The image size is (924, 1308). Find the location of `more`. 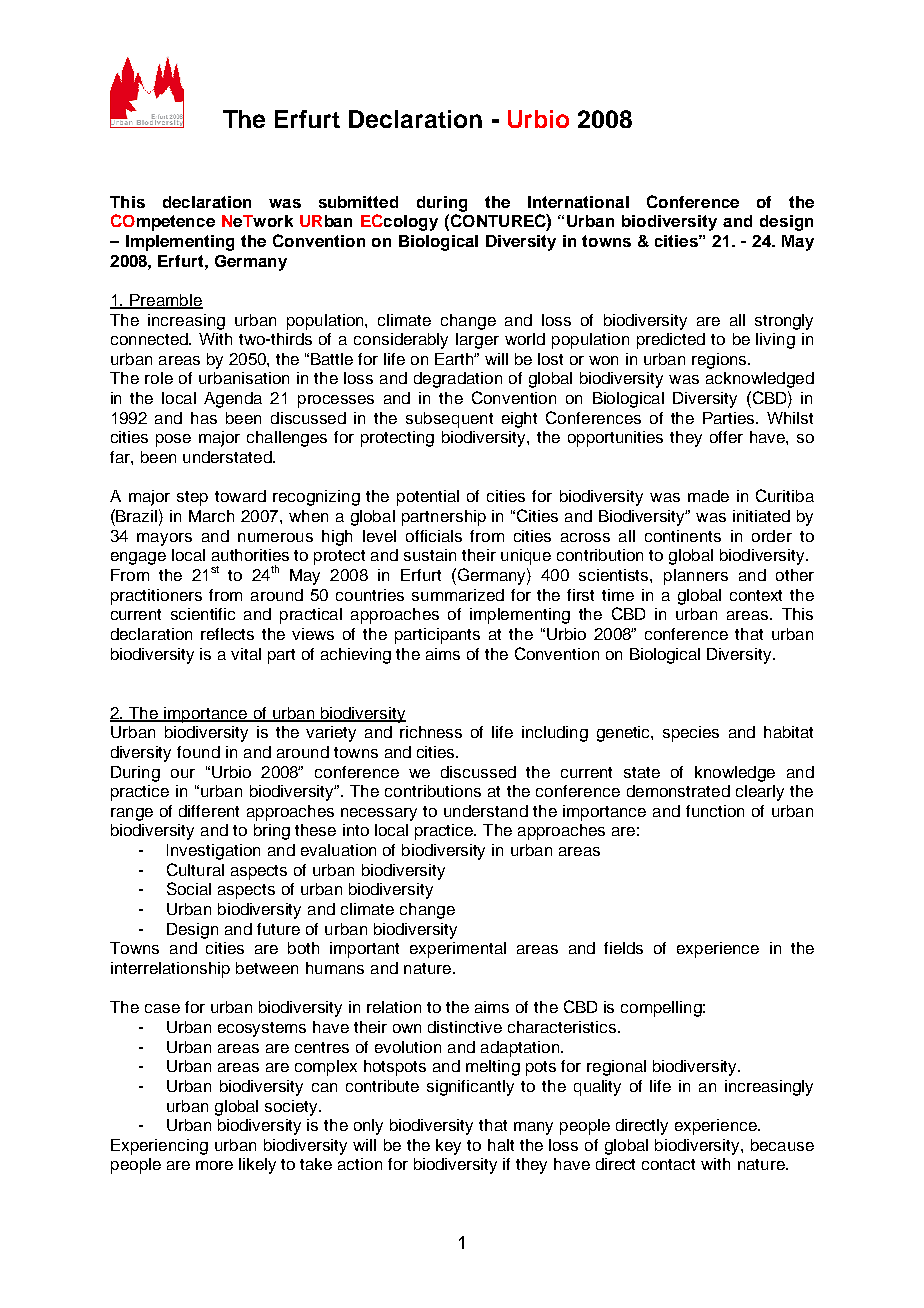

more is located at coordinates (214, 1165).
